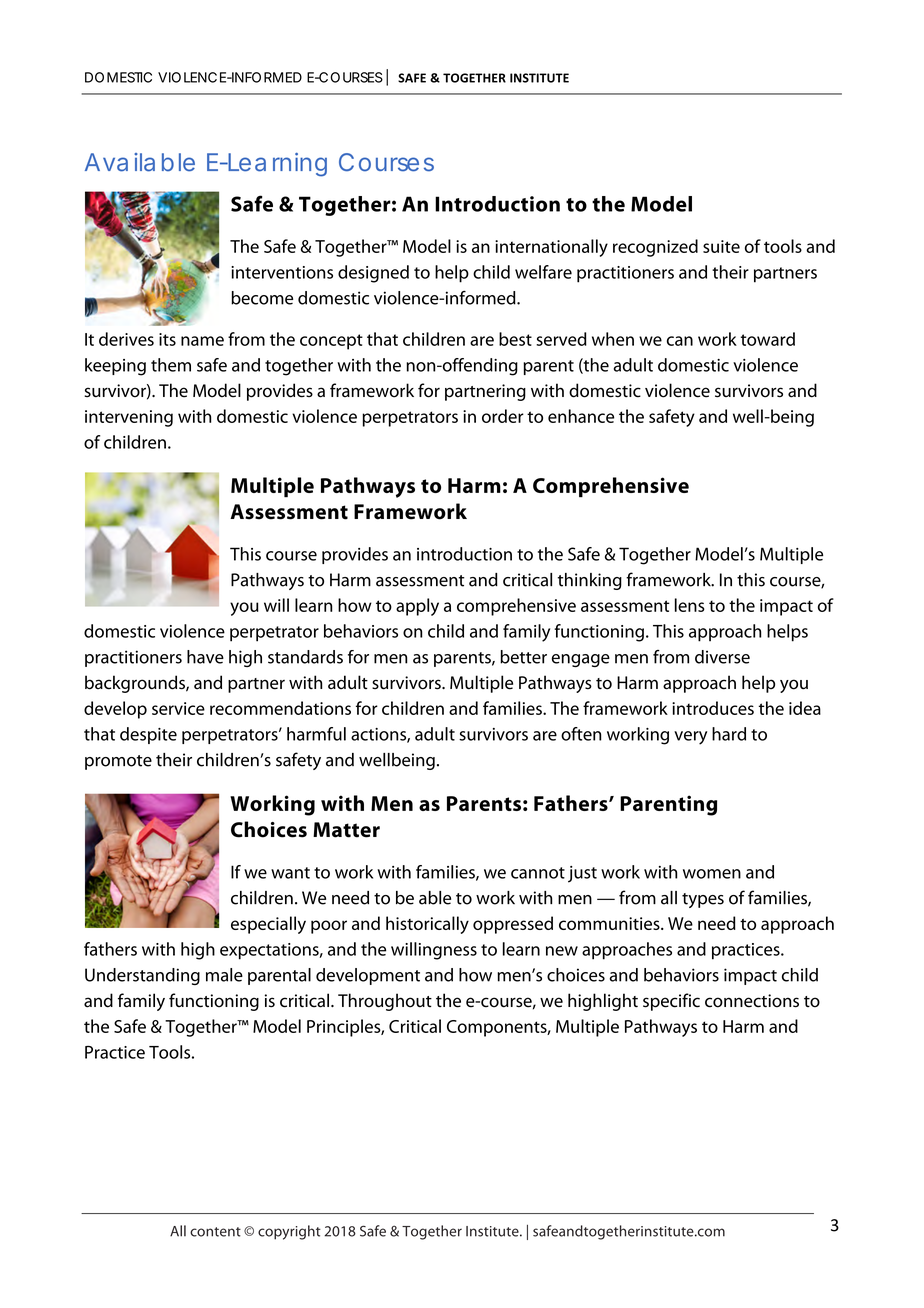 This screenshot has width=924, height=1308. I want to click on often, so click(581, 734).
